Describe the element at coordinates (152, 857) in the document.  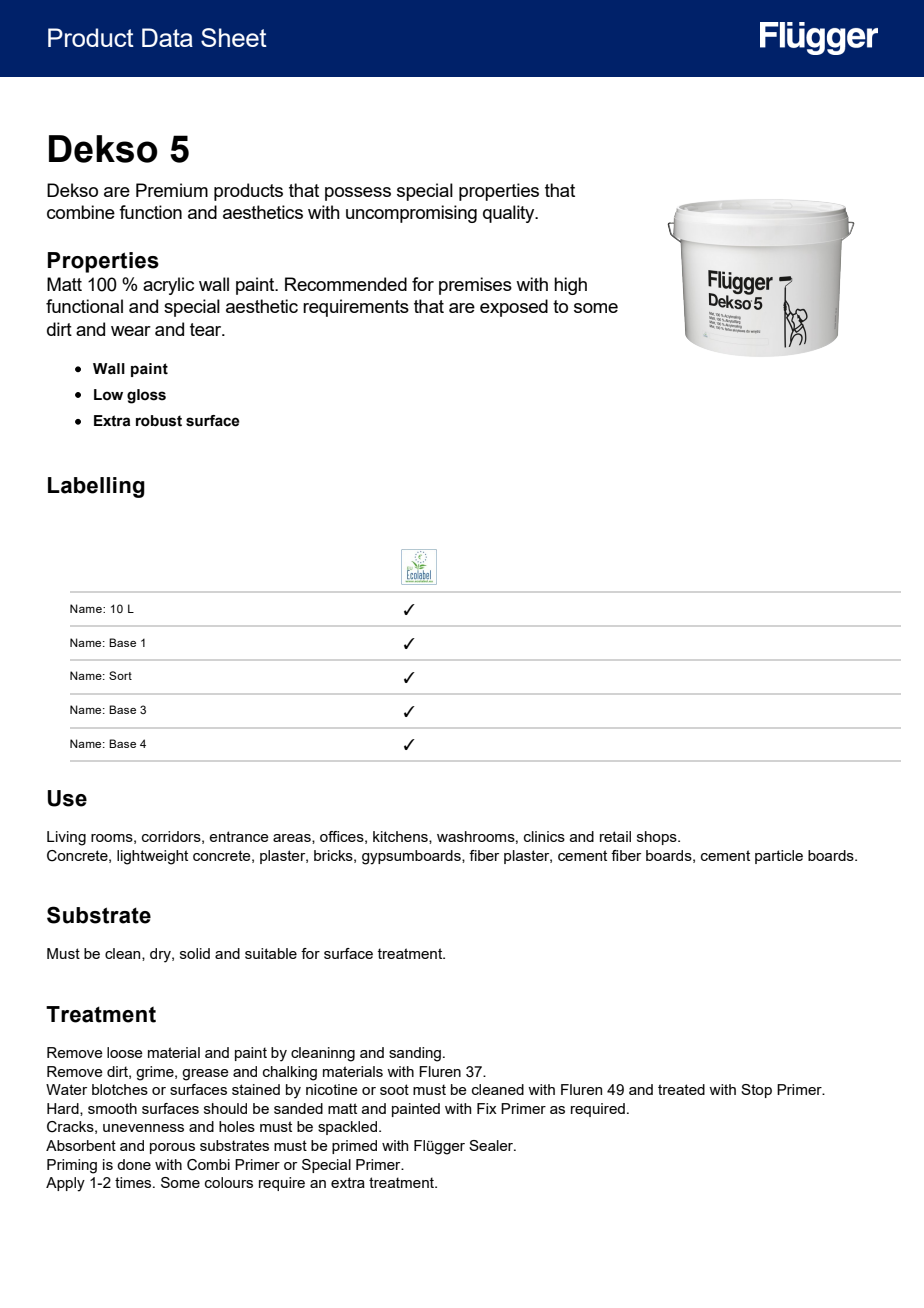
I see `lightweight` at that location.
